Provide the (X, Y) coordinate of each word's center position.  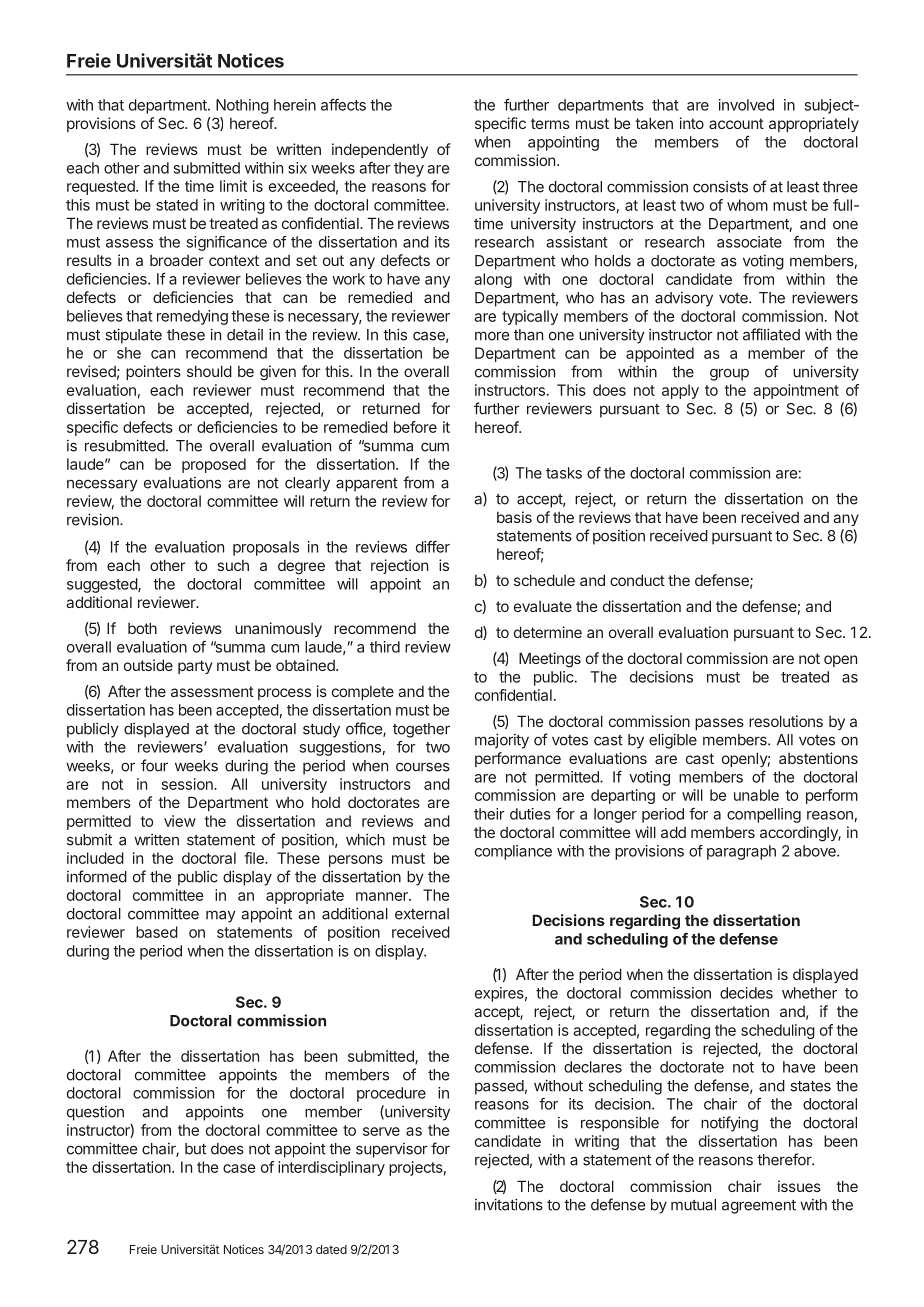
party (195, 667)
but (195, 1149)
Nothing (242, 106)
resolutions (786, 721)
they (409, 169)
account (736, 123)
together (421, 730)
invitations (509, 1204)
